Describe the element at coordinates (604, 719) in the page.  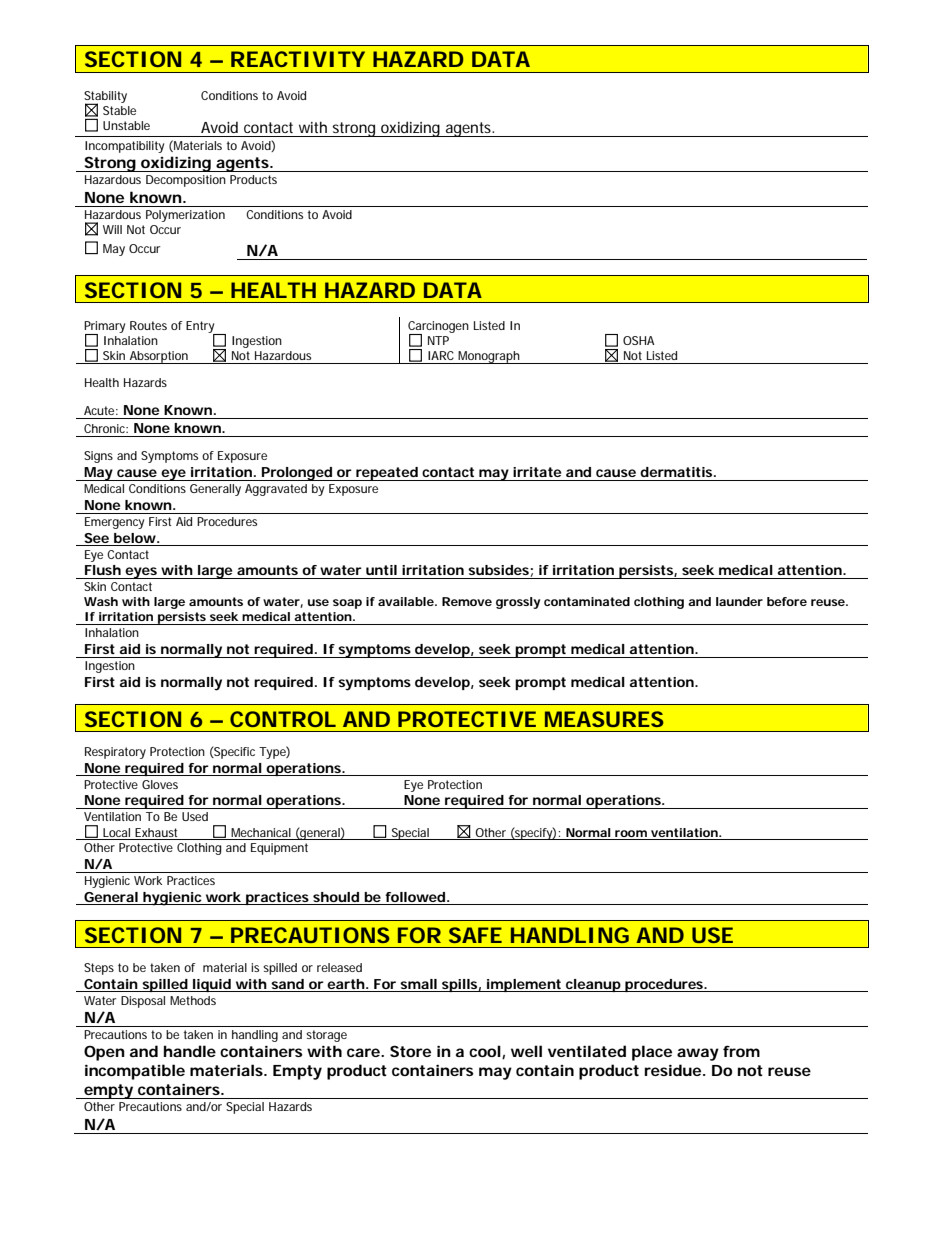
I see `MEASURES` at that location.
